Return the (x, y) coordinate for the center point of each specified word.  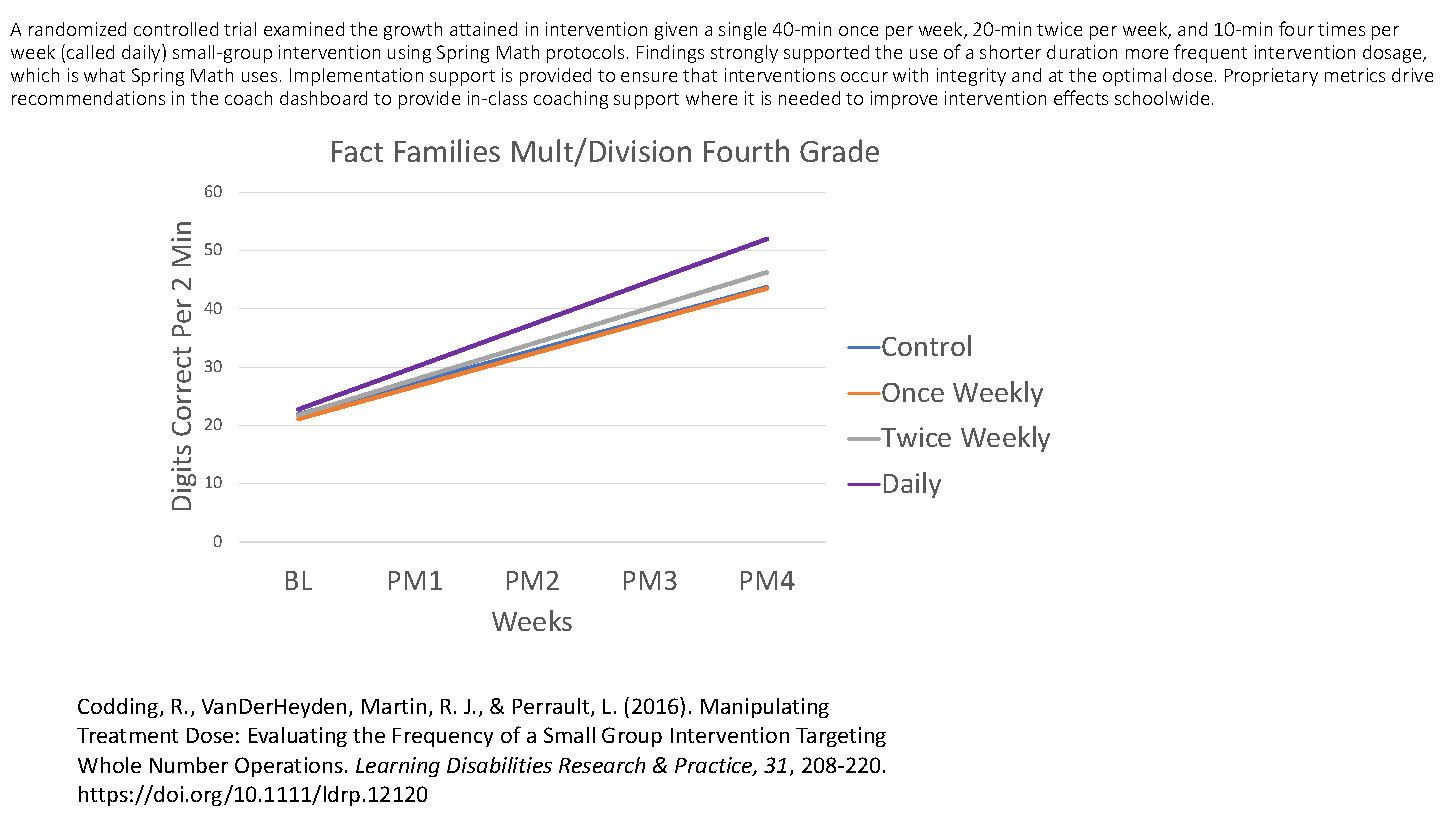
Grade (839, 150)
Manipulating (765, 708)
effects (1081, 97)
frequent (1210, 53)
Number (189, 765)
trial (240, 29)
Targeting (841, 737)
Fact (357, 151)
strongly (744, 54)
